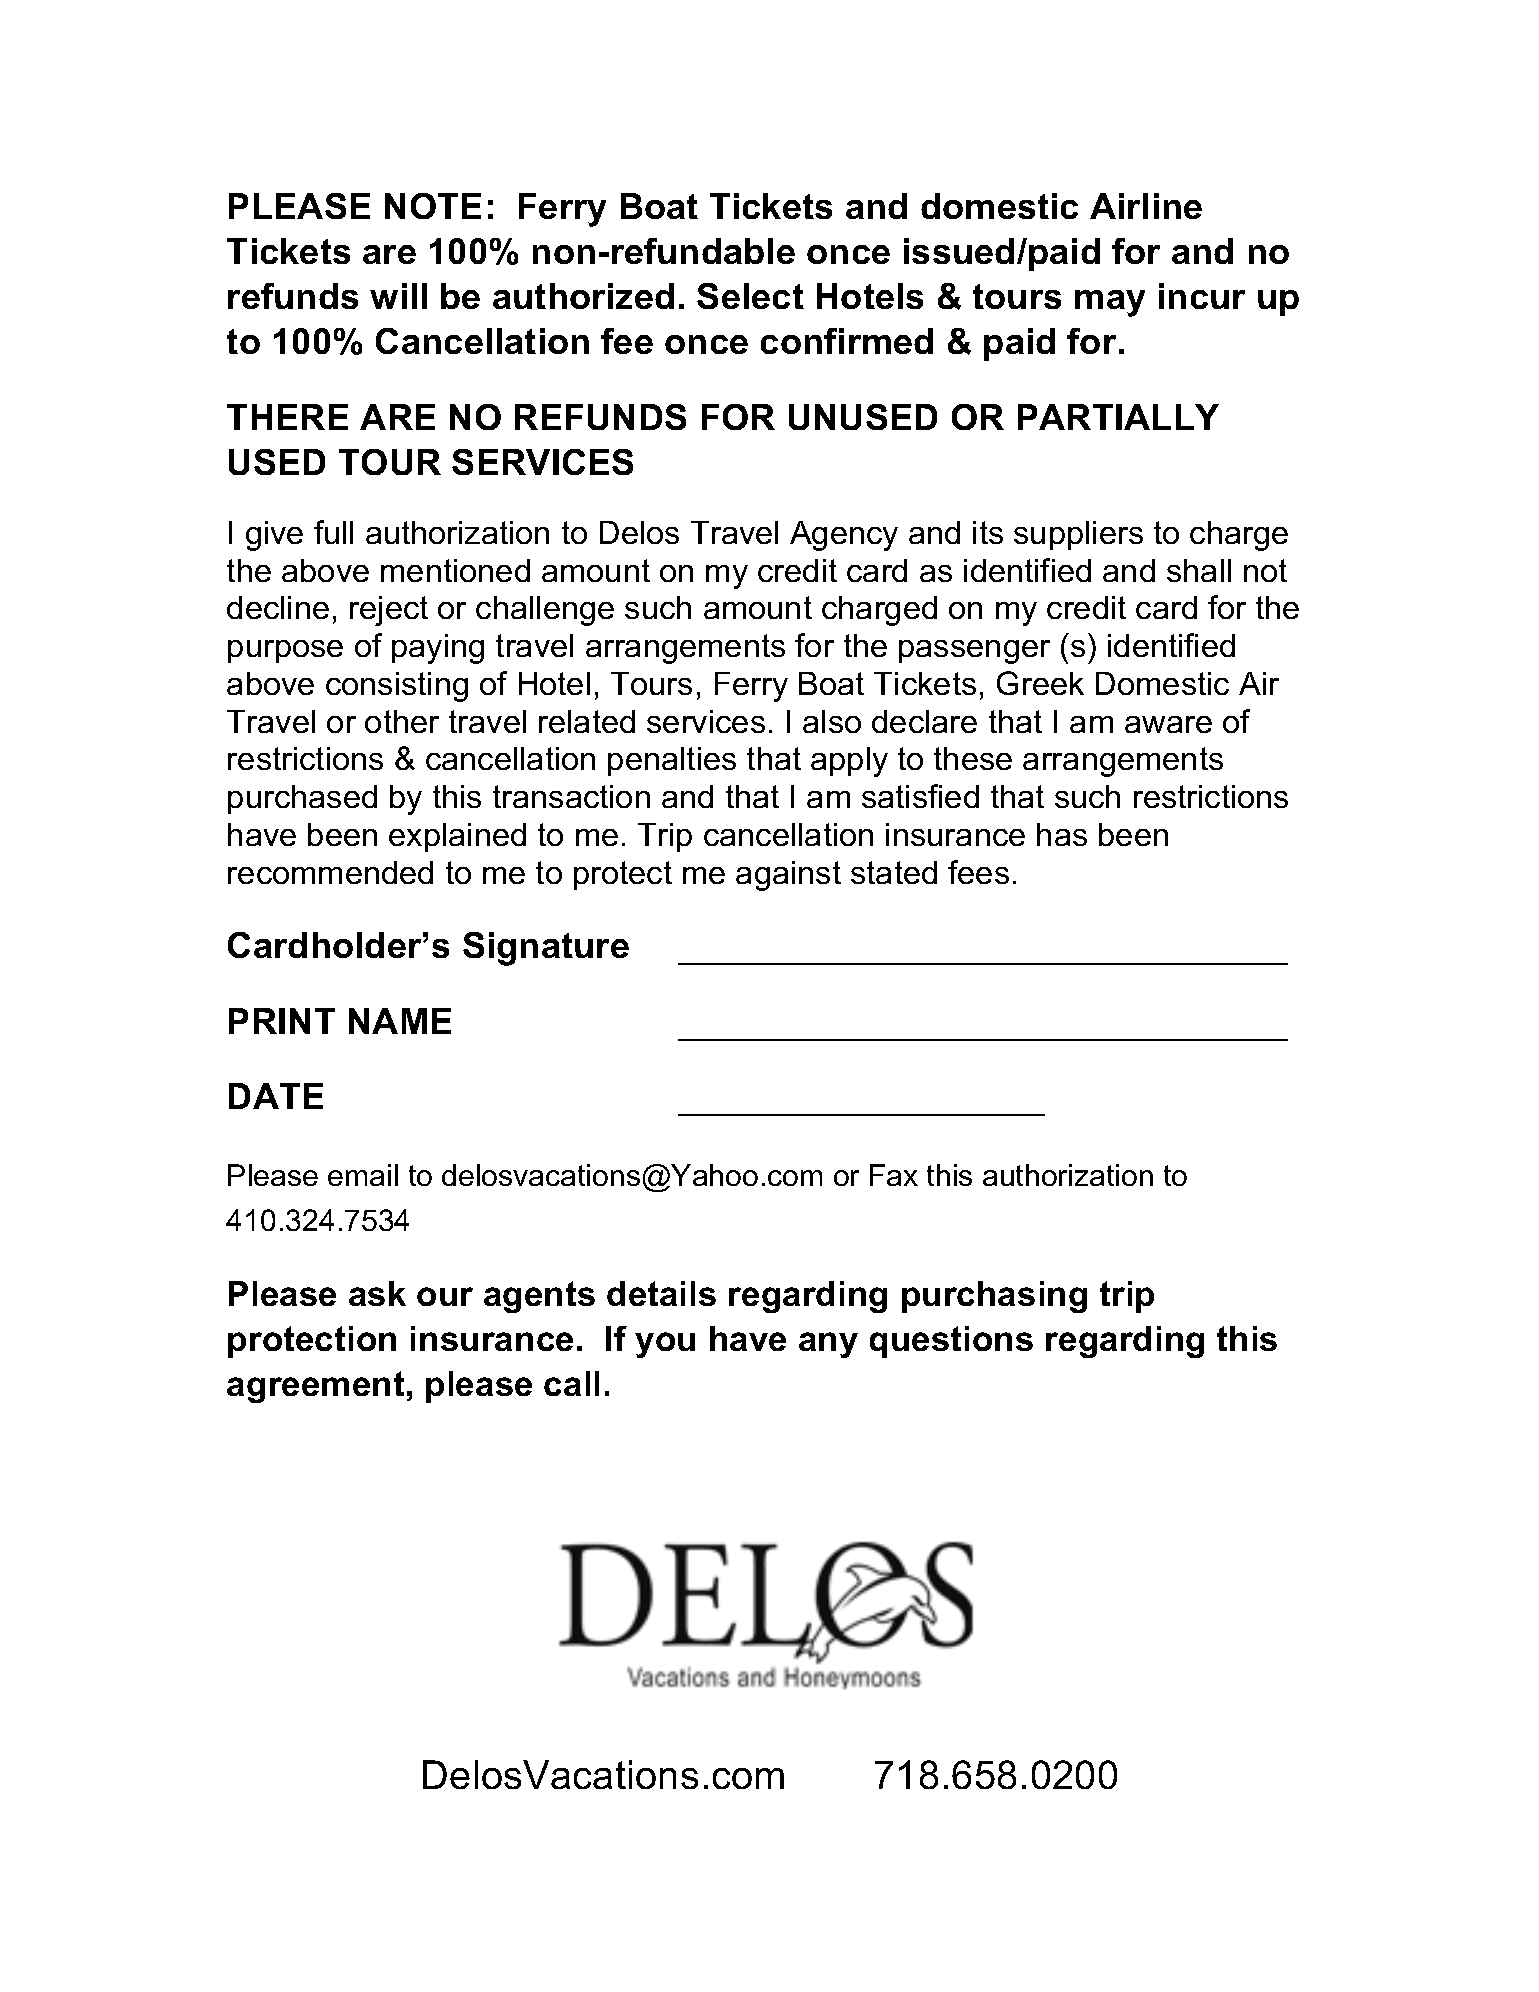 This document has width=1539, height=1992. Describe the element at coordinates (1146, 206) in the document. I see `Airline` at that location.
